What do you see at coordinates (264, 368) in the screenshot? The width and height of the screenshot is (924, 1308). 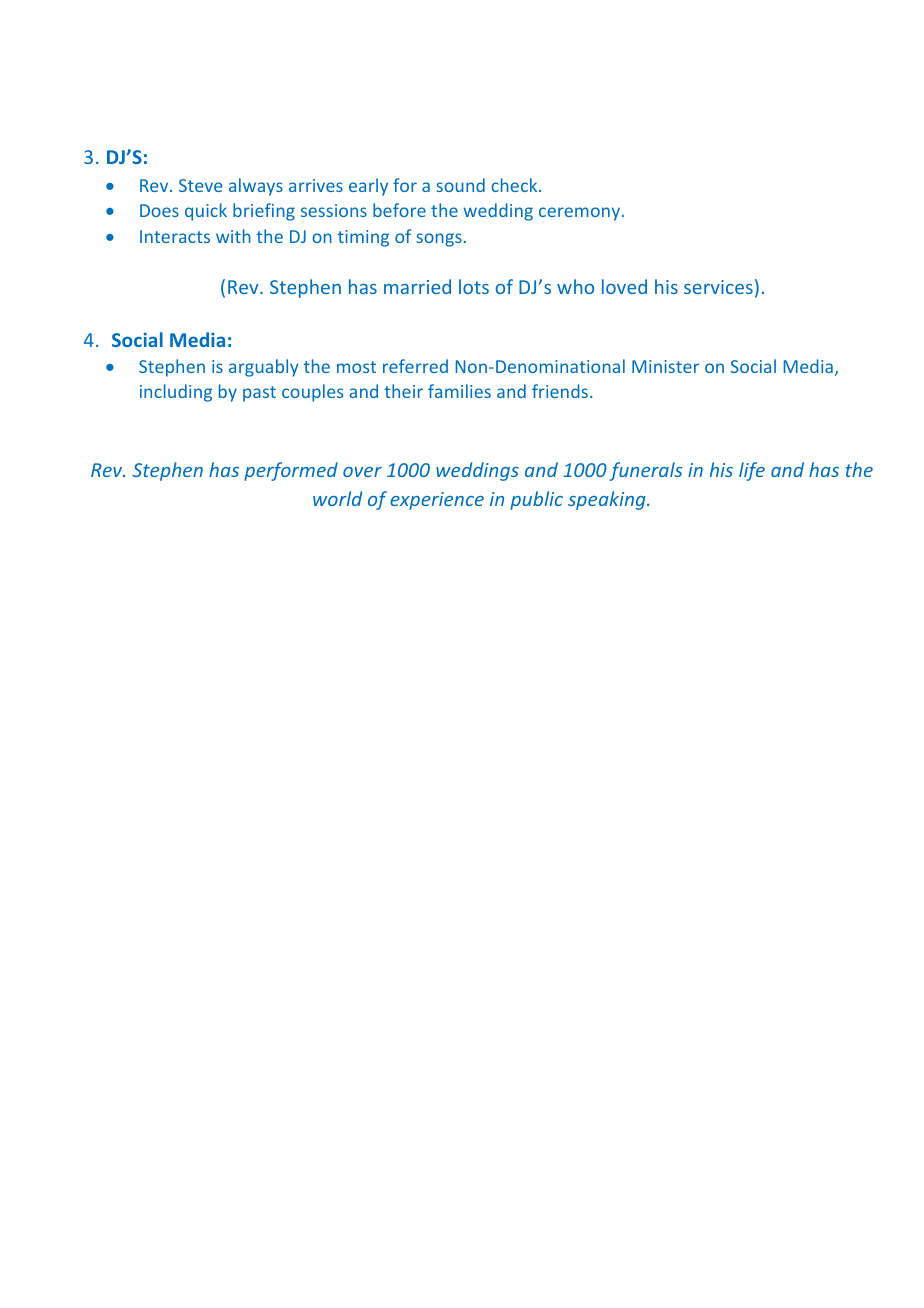 I see `arguably` at bounding box center [264, 368].
